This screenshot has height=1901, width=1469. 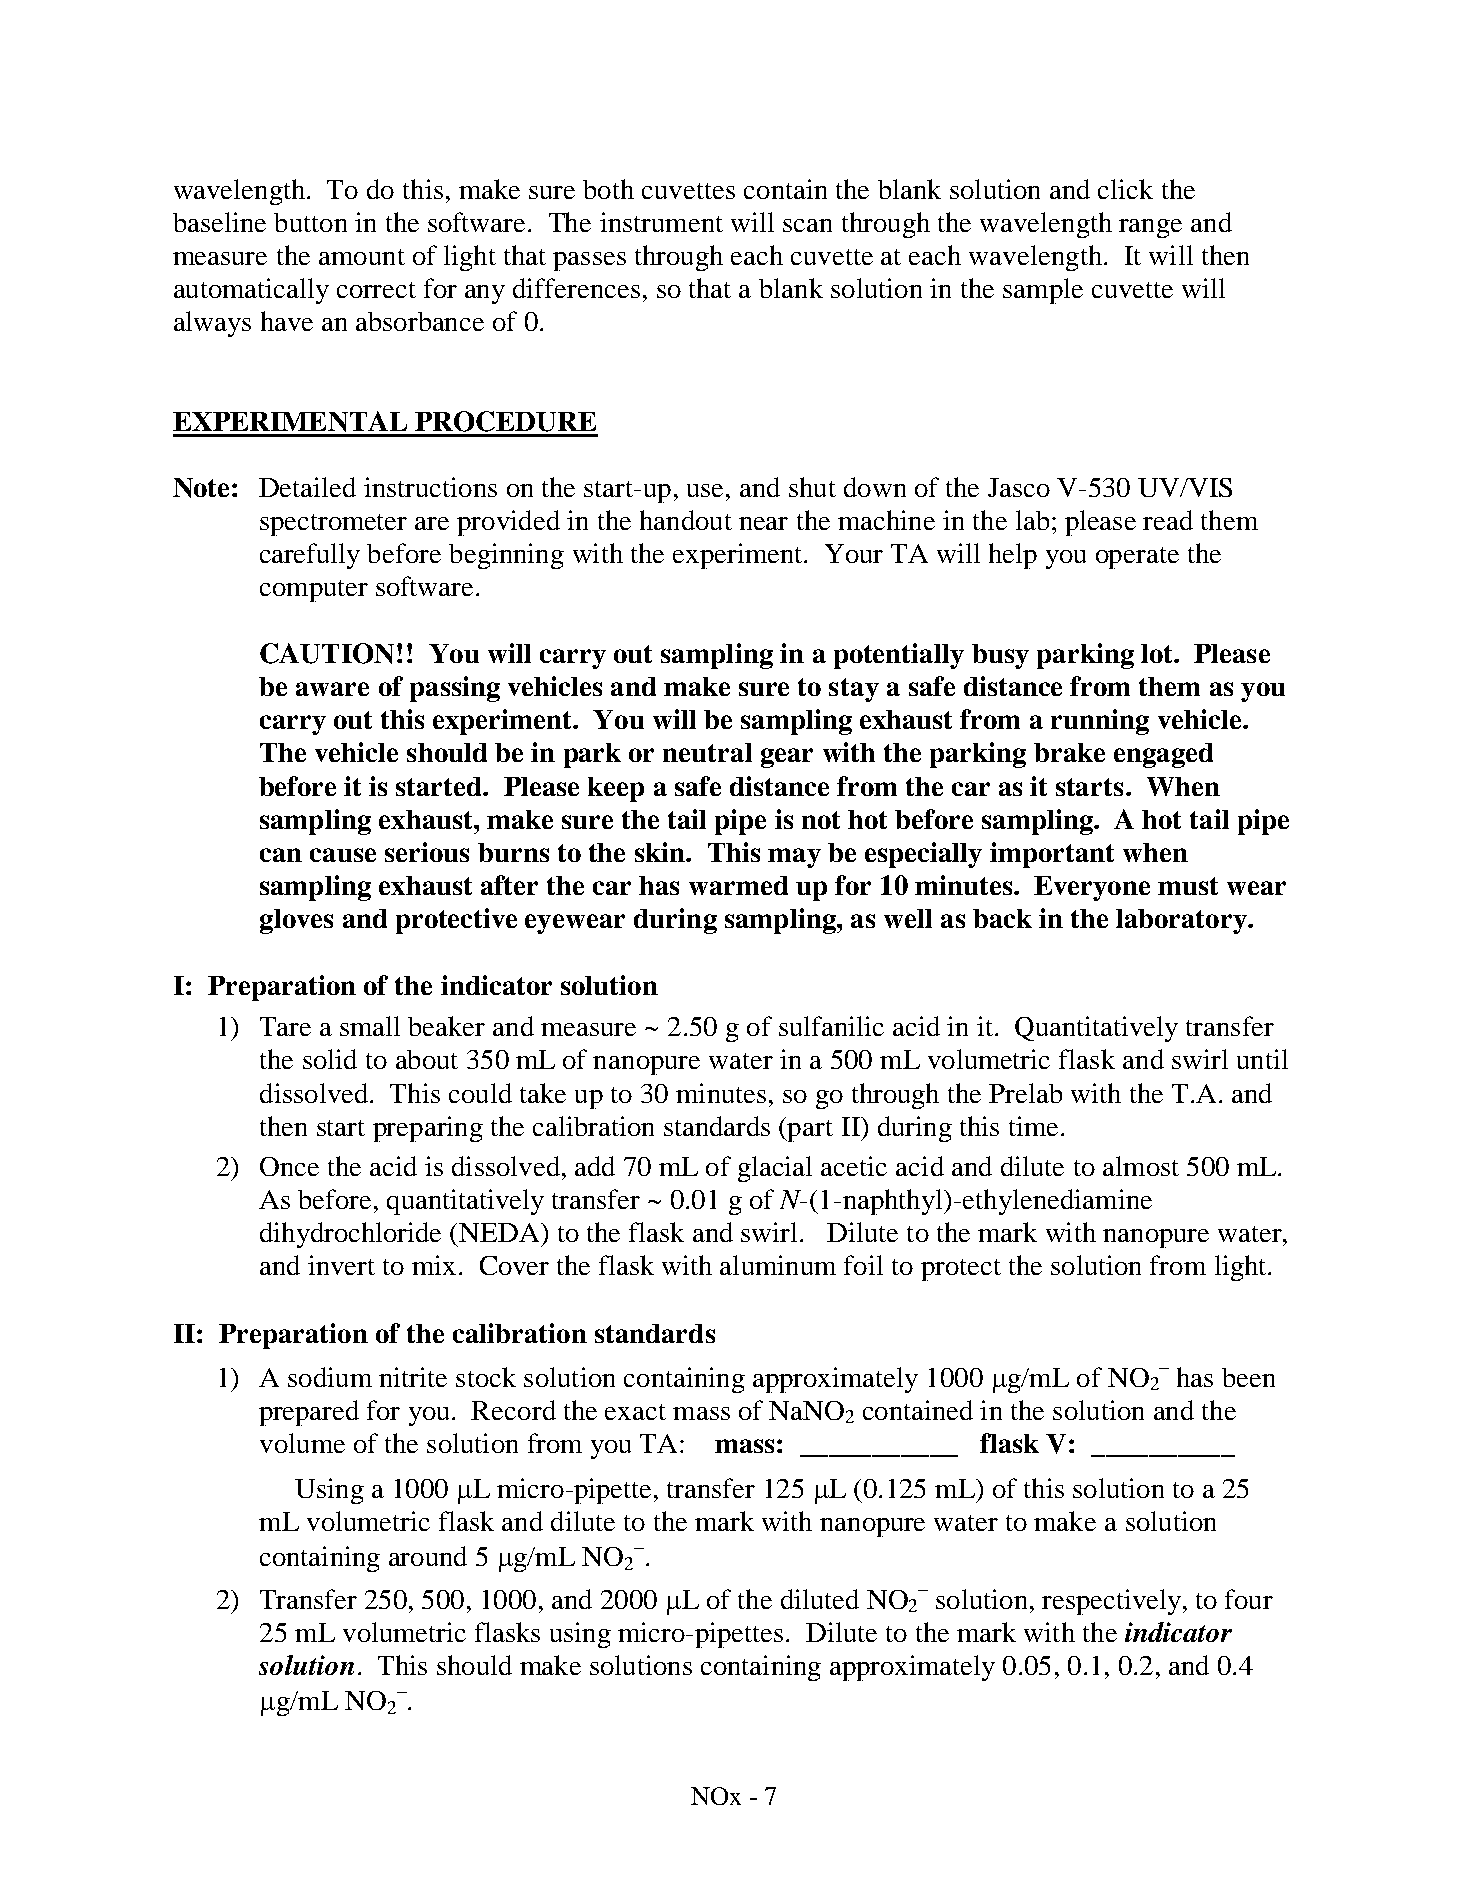 I want to click on warmed, so click(x=738, y=885).
